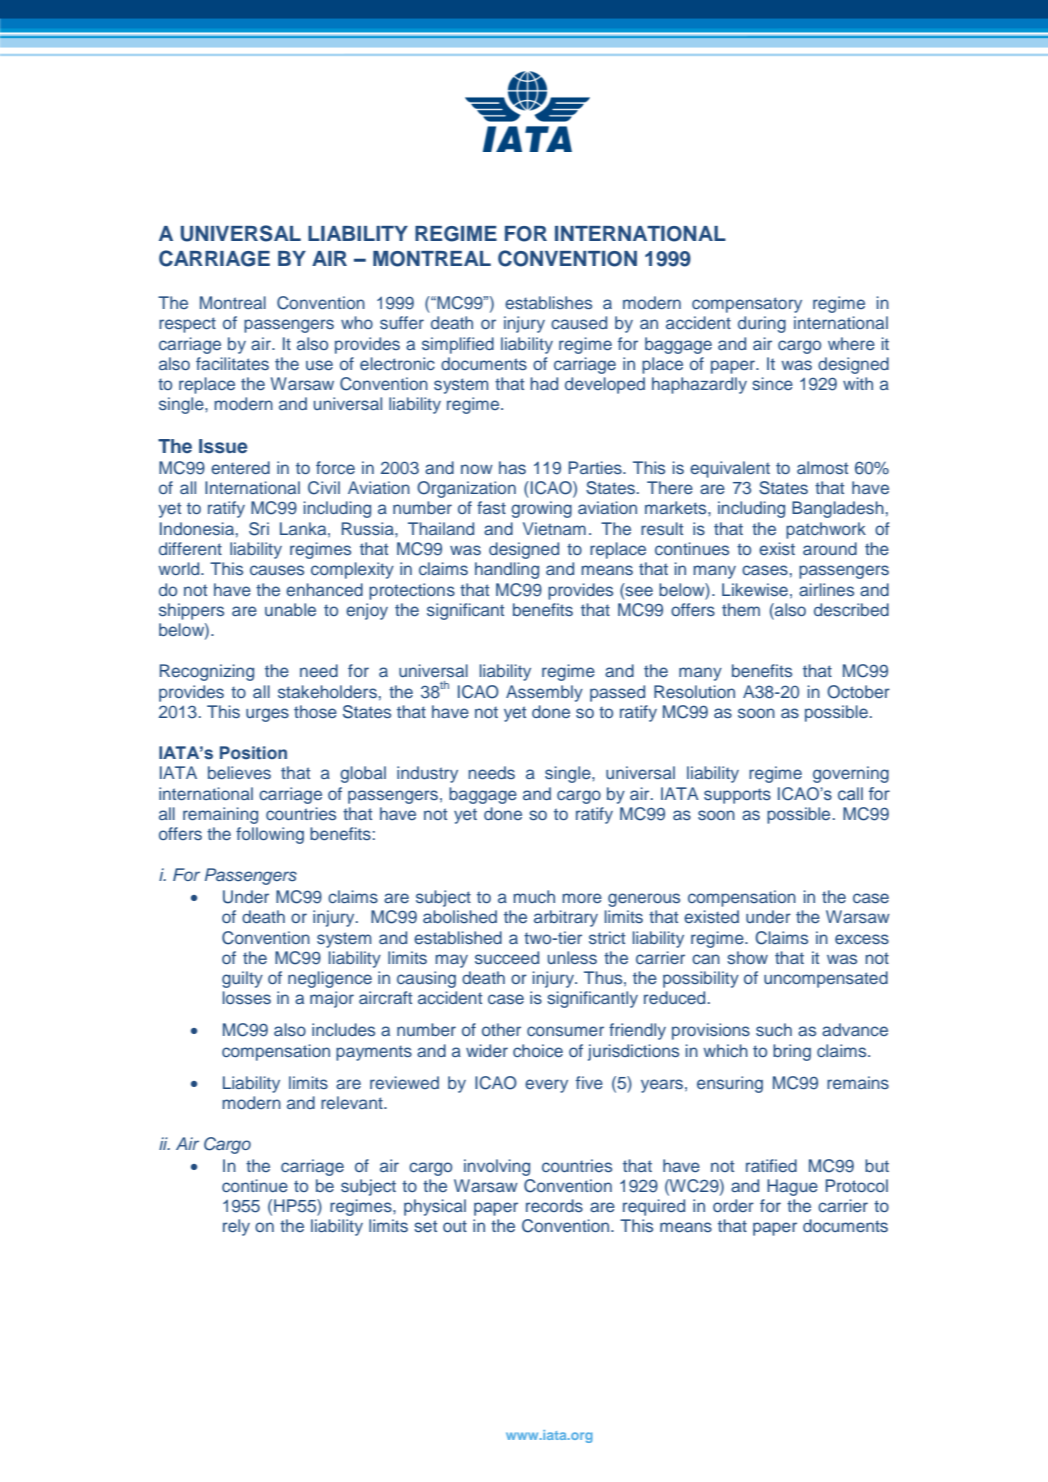  What do you see at coordinates (232, 363) in the page?
I see `facilitates` at bounding box center [232, 363].
